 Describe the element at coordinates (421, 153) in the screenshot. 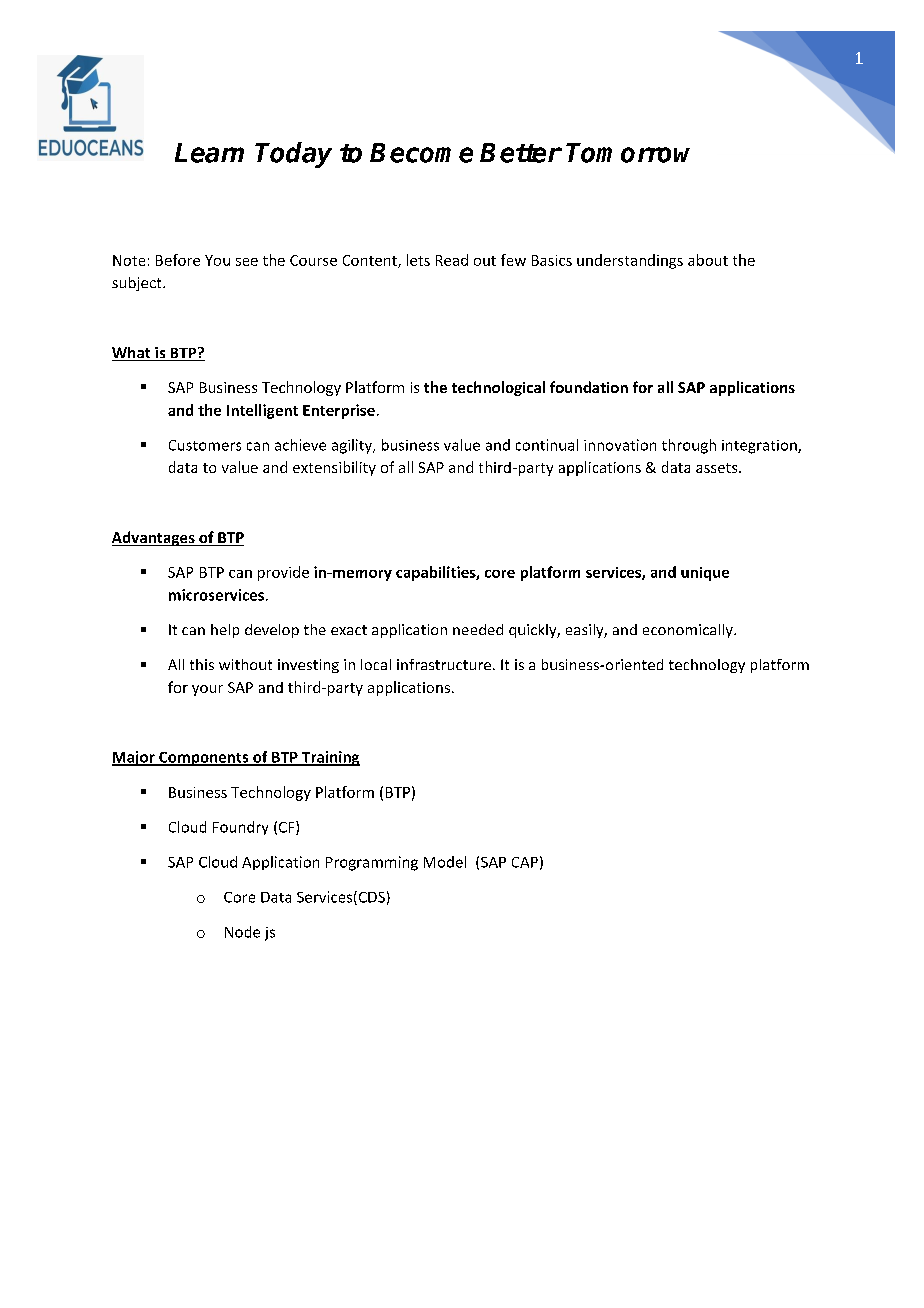

I see `Become` at that location.
